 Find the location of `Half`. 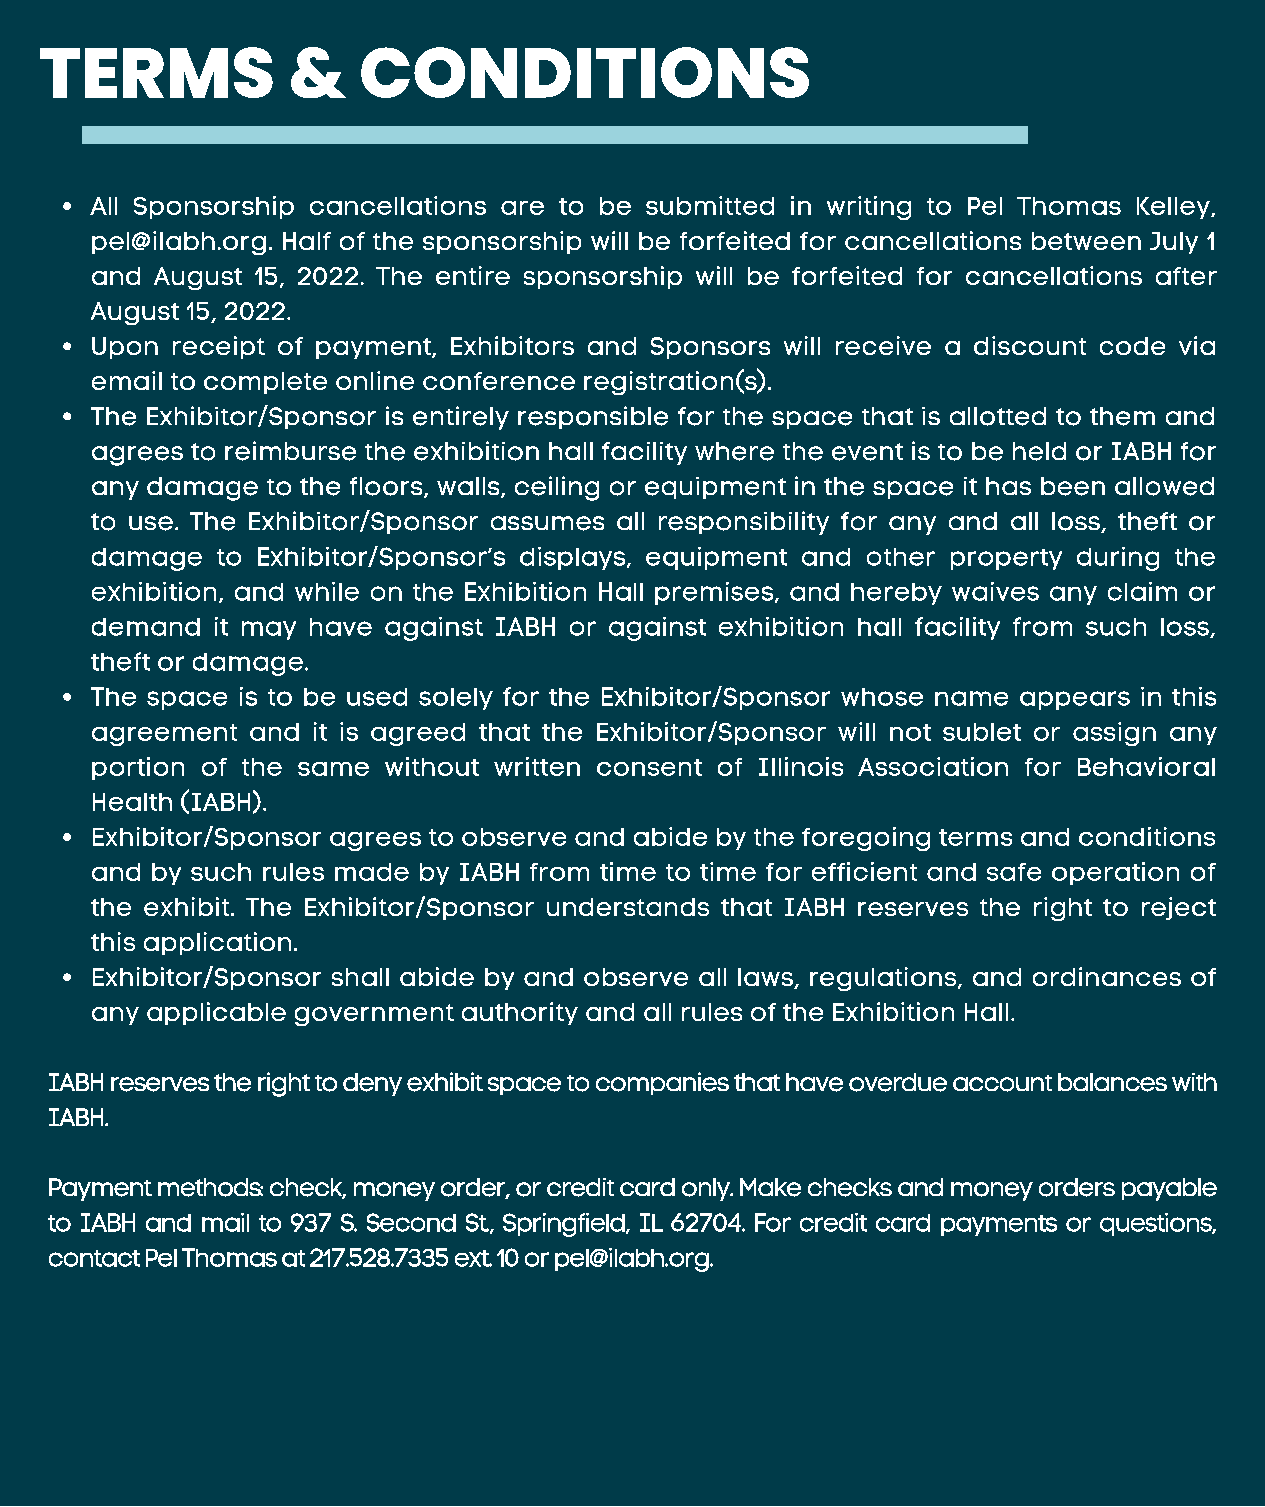

Half is located at coordinates (307, 241).
